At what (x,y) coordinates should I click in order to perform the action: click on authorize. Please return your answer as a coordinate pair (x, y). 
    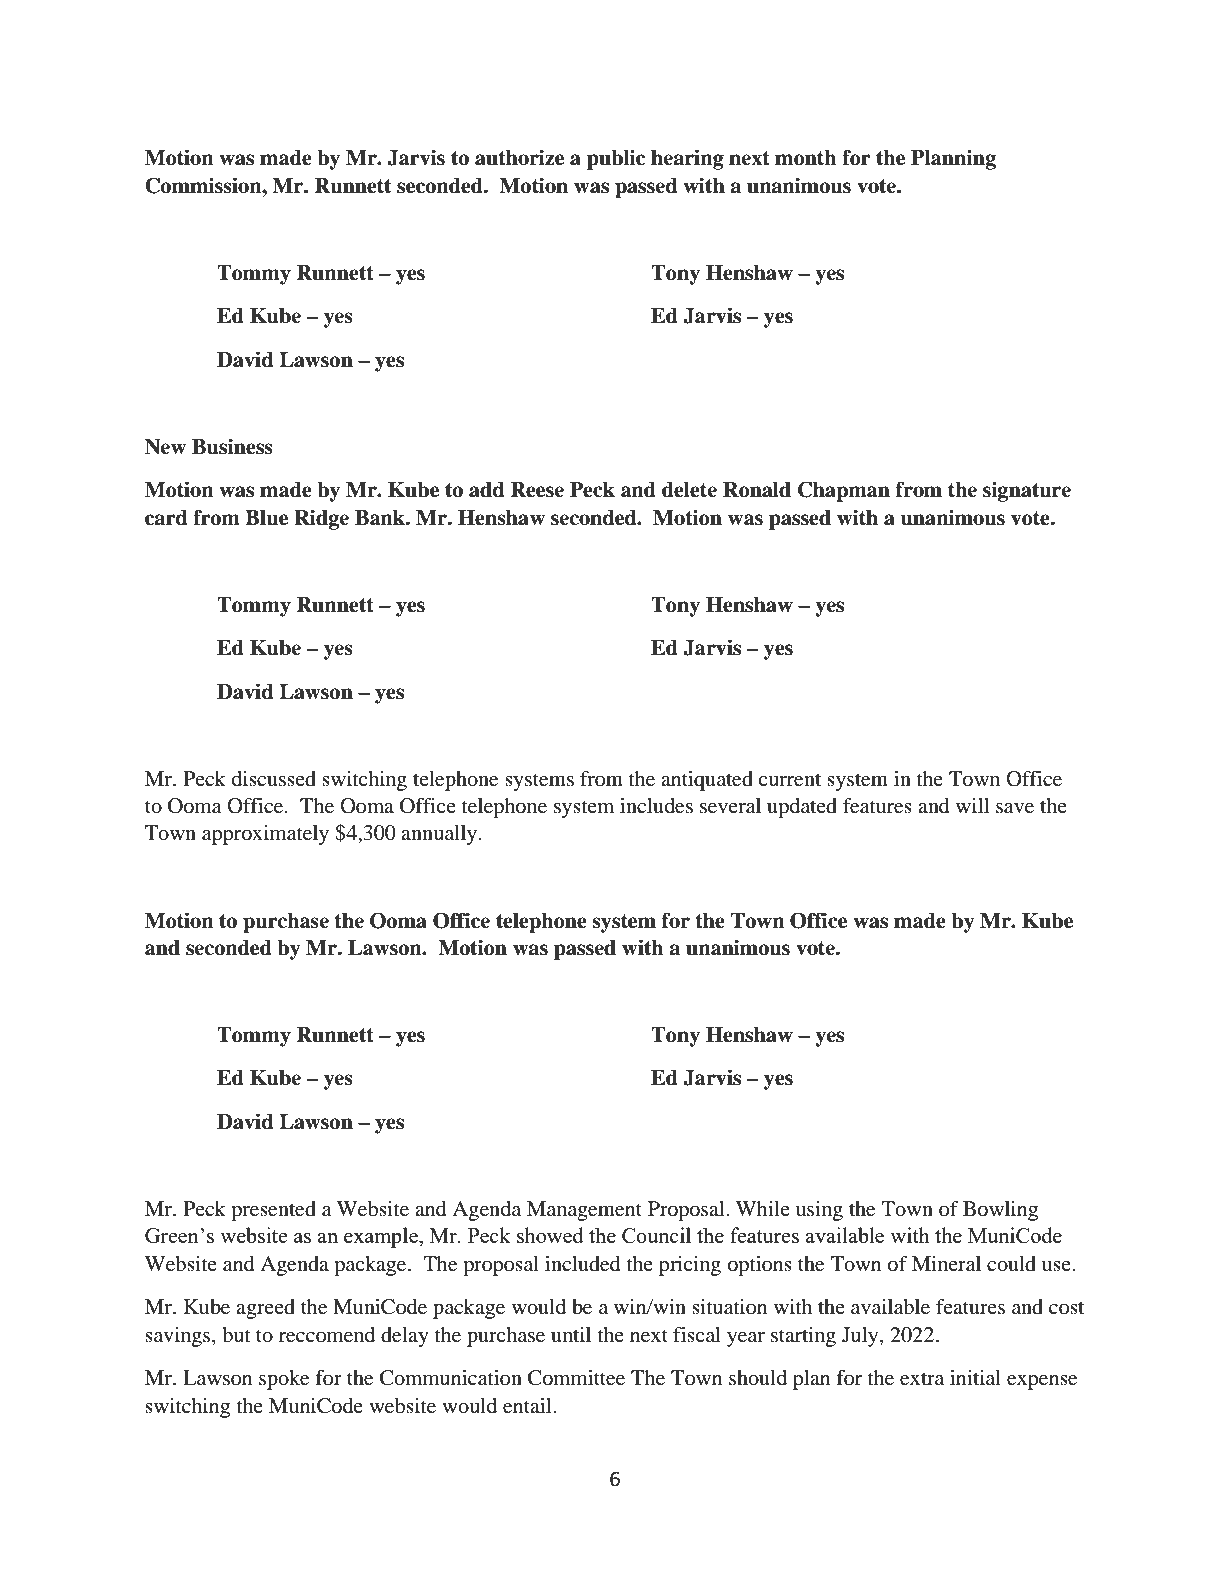
    Looking at the image, I should click on (519, 157).
